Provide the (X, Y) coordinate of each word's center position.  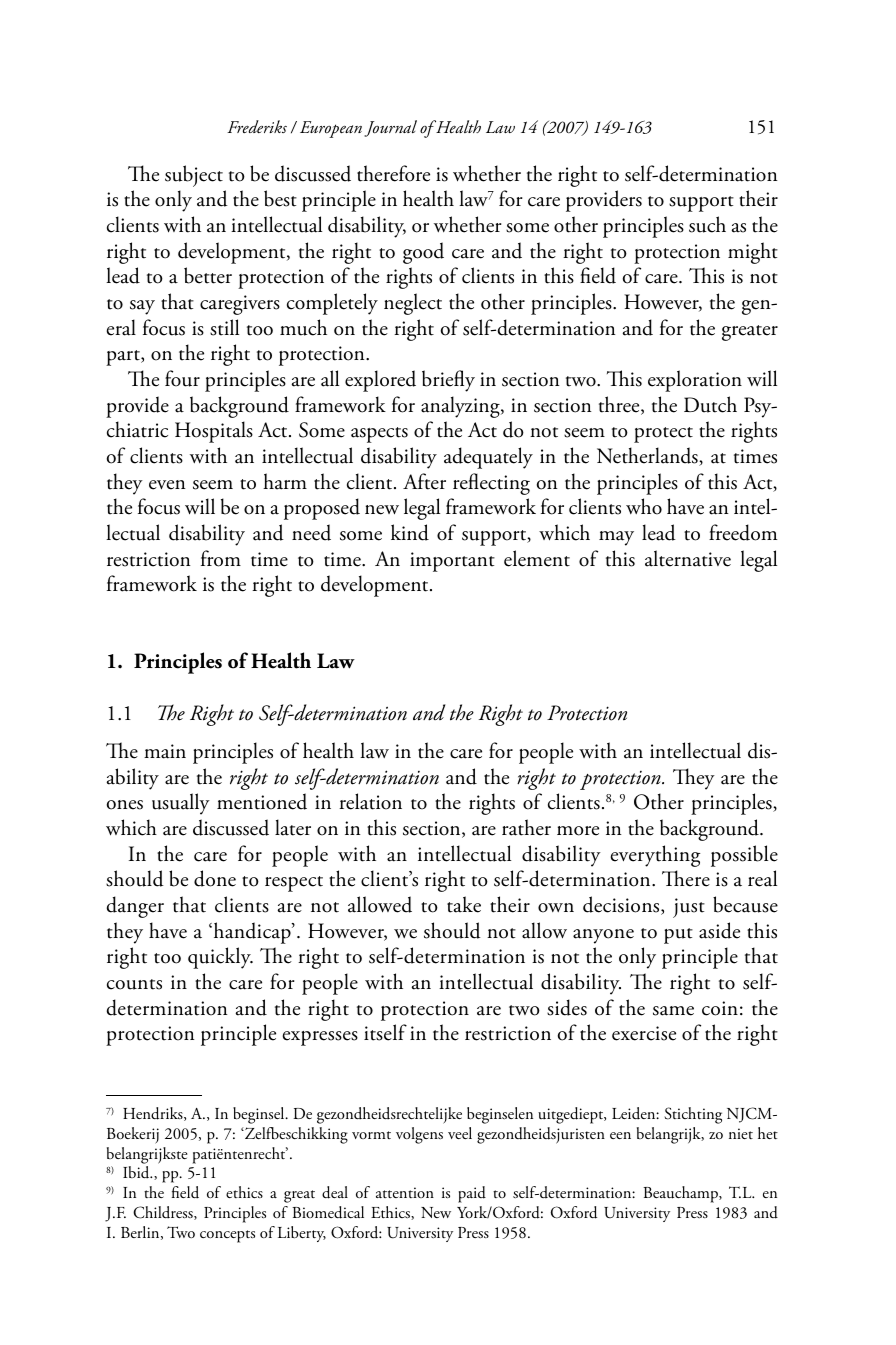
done (215, 878)
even (167, 485)
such (707, 224)
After (424, 481)
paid (472, 1194)
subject (194, 176)
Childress (164, 1213)
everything (655, 856)
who (644, 506)
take (464, 904)
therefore (393, 173)
